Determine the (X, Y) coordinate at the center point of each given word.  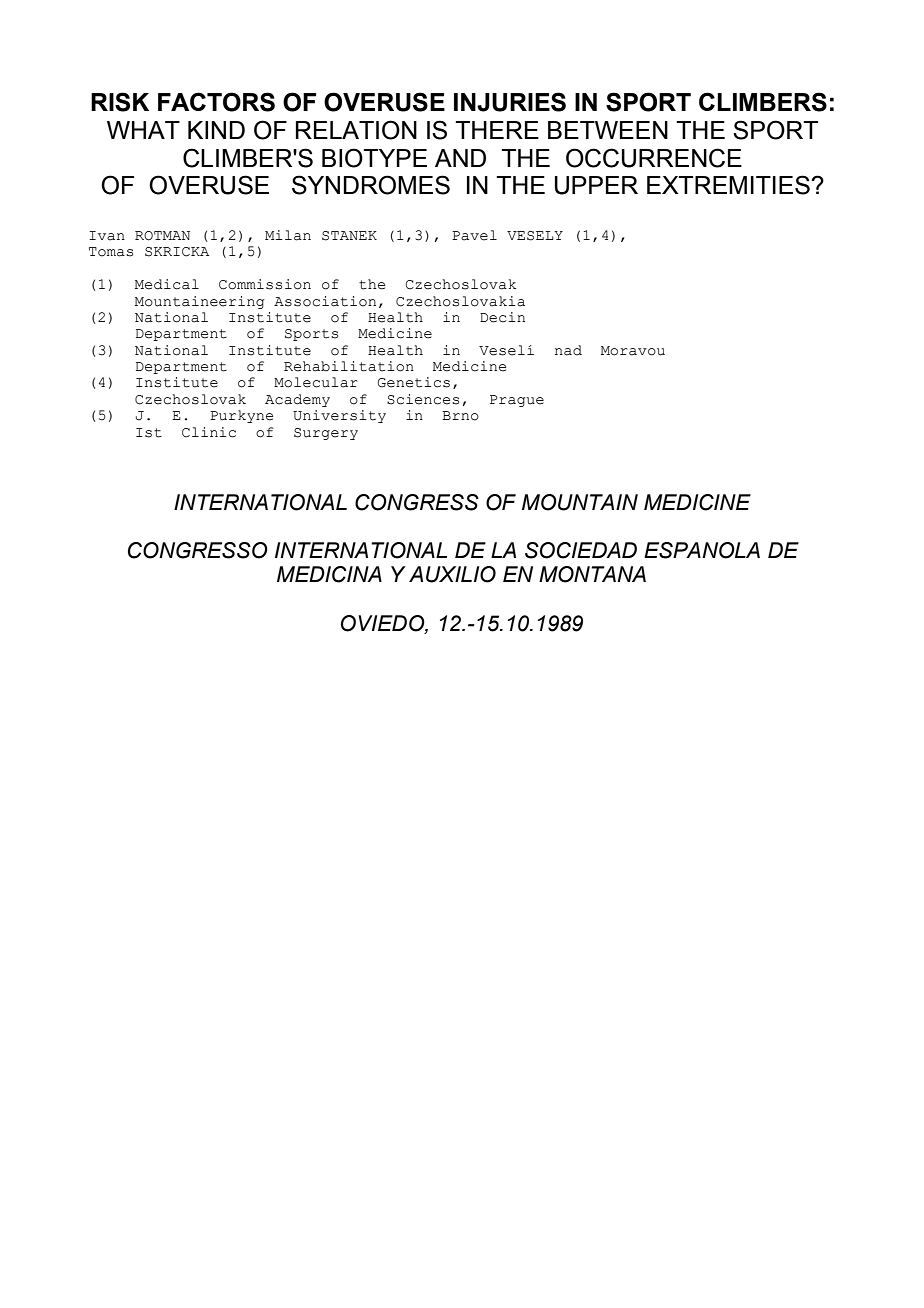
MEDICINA (329, 574)
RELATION (356, 130)
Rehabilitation (349, 366)
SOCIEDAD (581, 550)
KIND (216, 130)
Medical (167, 284)
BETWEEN (608, 130)
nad (568, 350)
